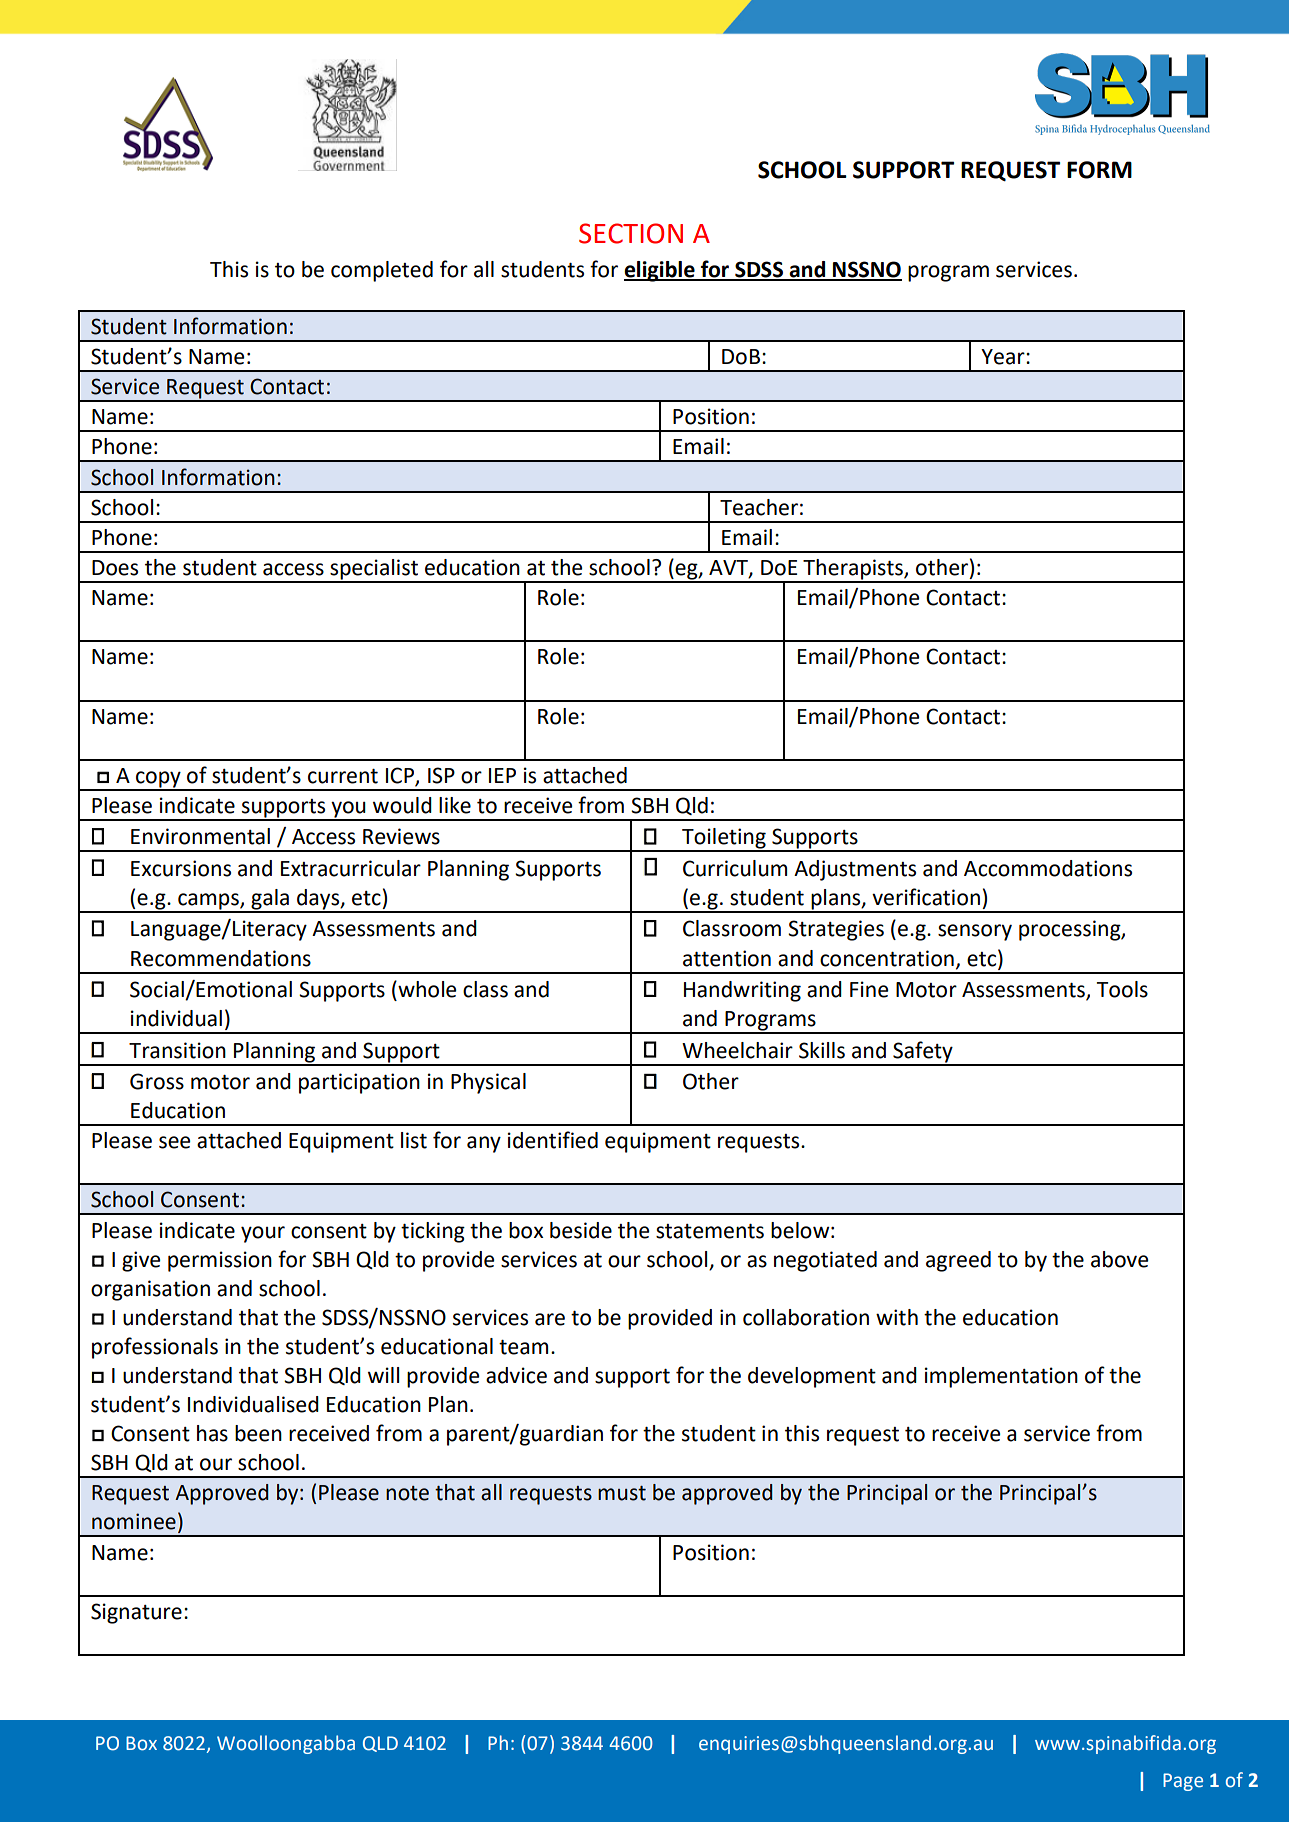 This page has width=1289, height=1823. Describe the element at coordinates (1183, 1782) in the page. I see `Page` at that location.
